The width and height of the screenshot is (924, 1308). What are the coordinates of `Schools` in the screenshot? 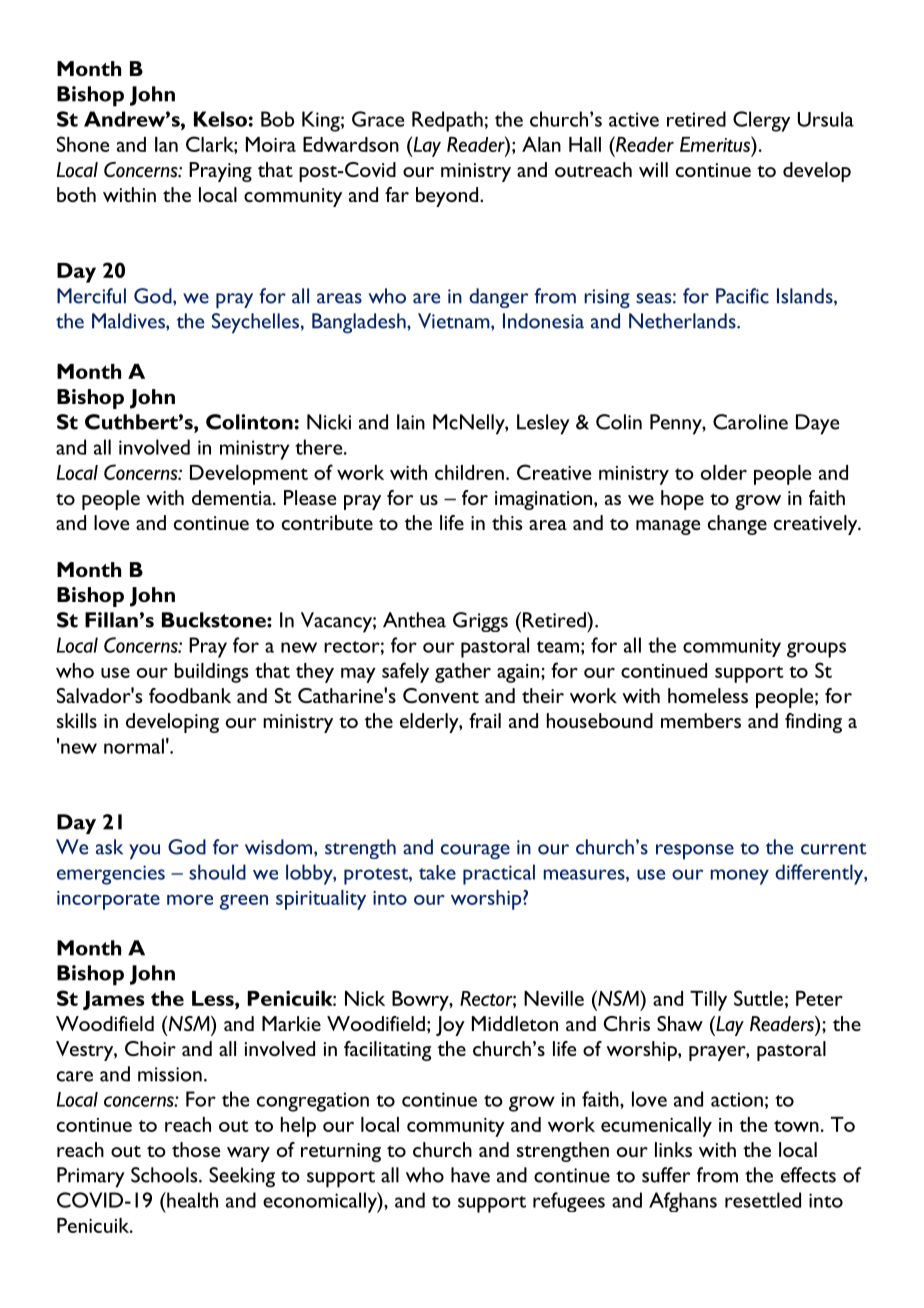 It's located at (165, 1175).
